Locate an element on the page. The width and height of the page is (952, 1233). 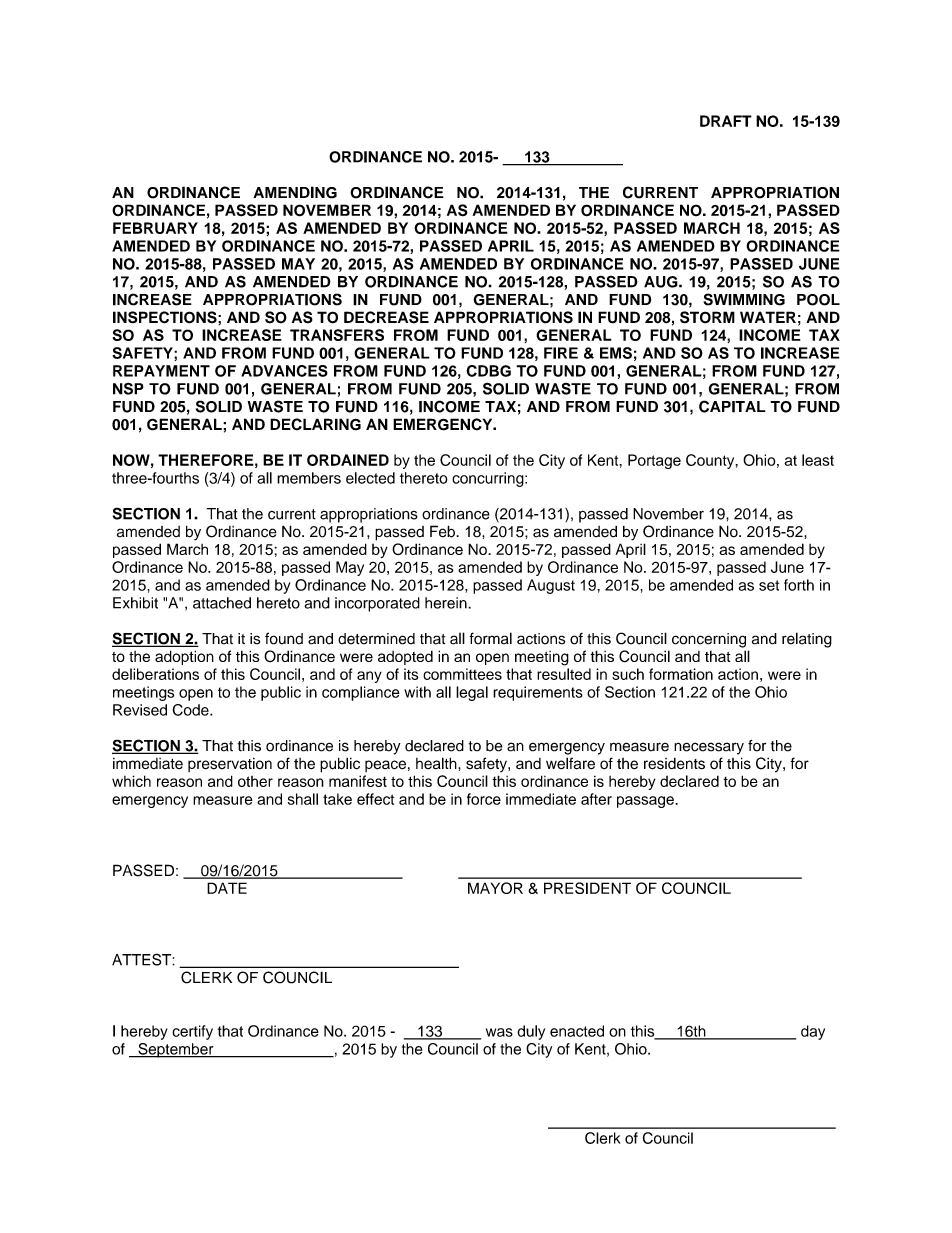
certify is located at coordinates (192, 1032).
